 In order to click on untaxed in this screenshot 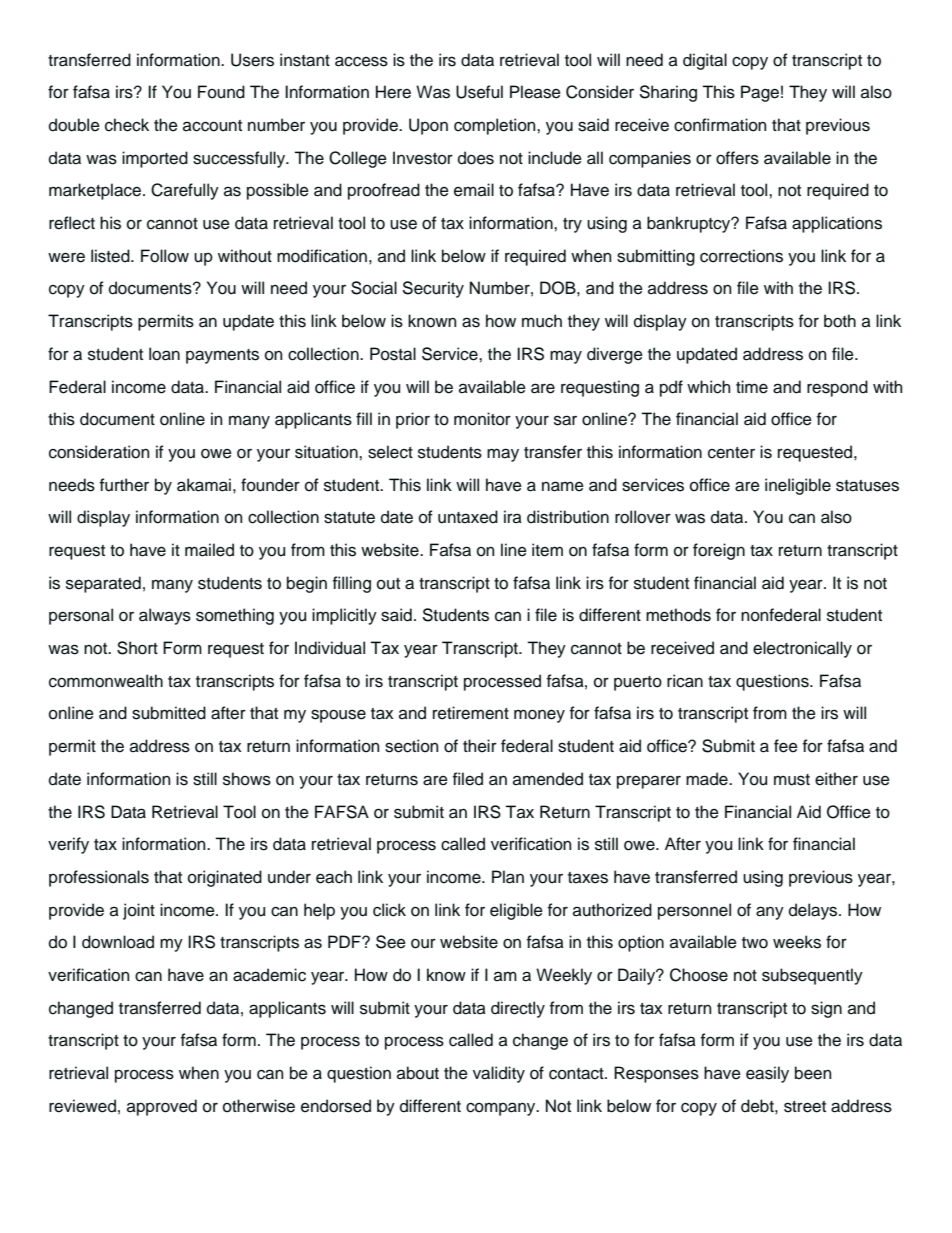, I will do `click(468, 517)`.
